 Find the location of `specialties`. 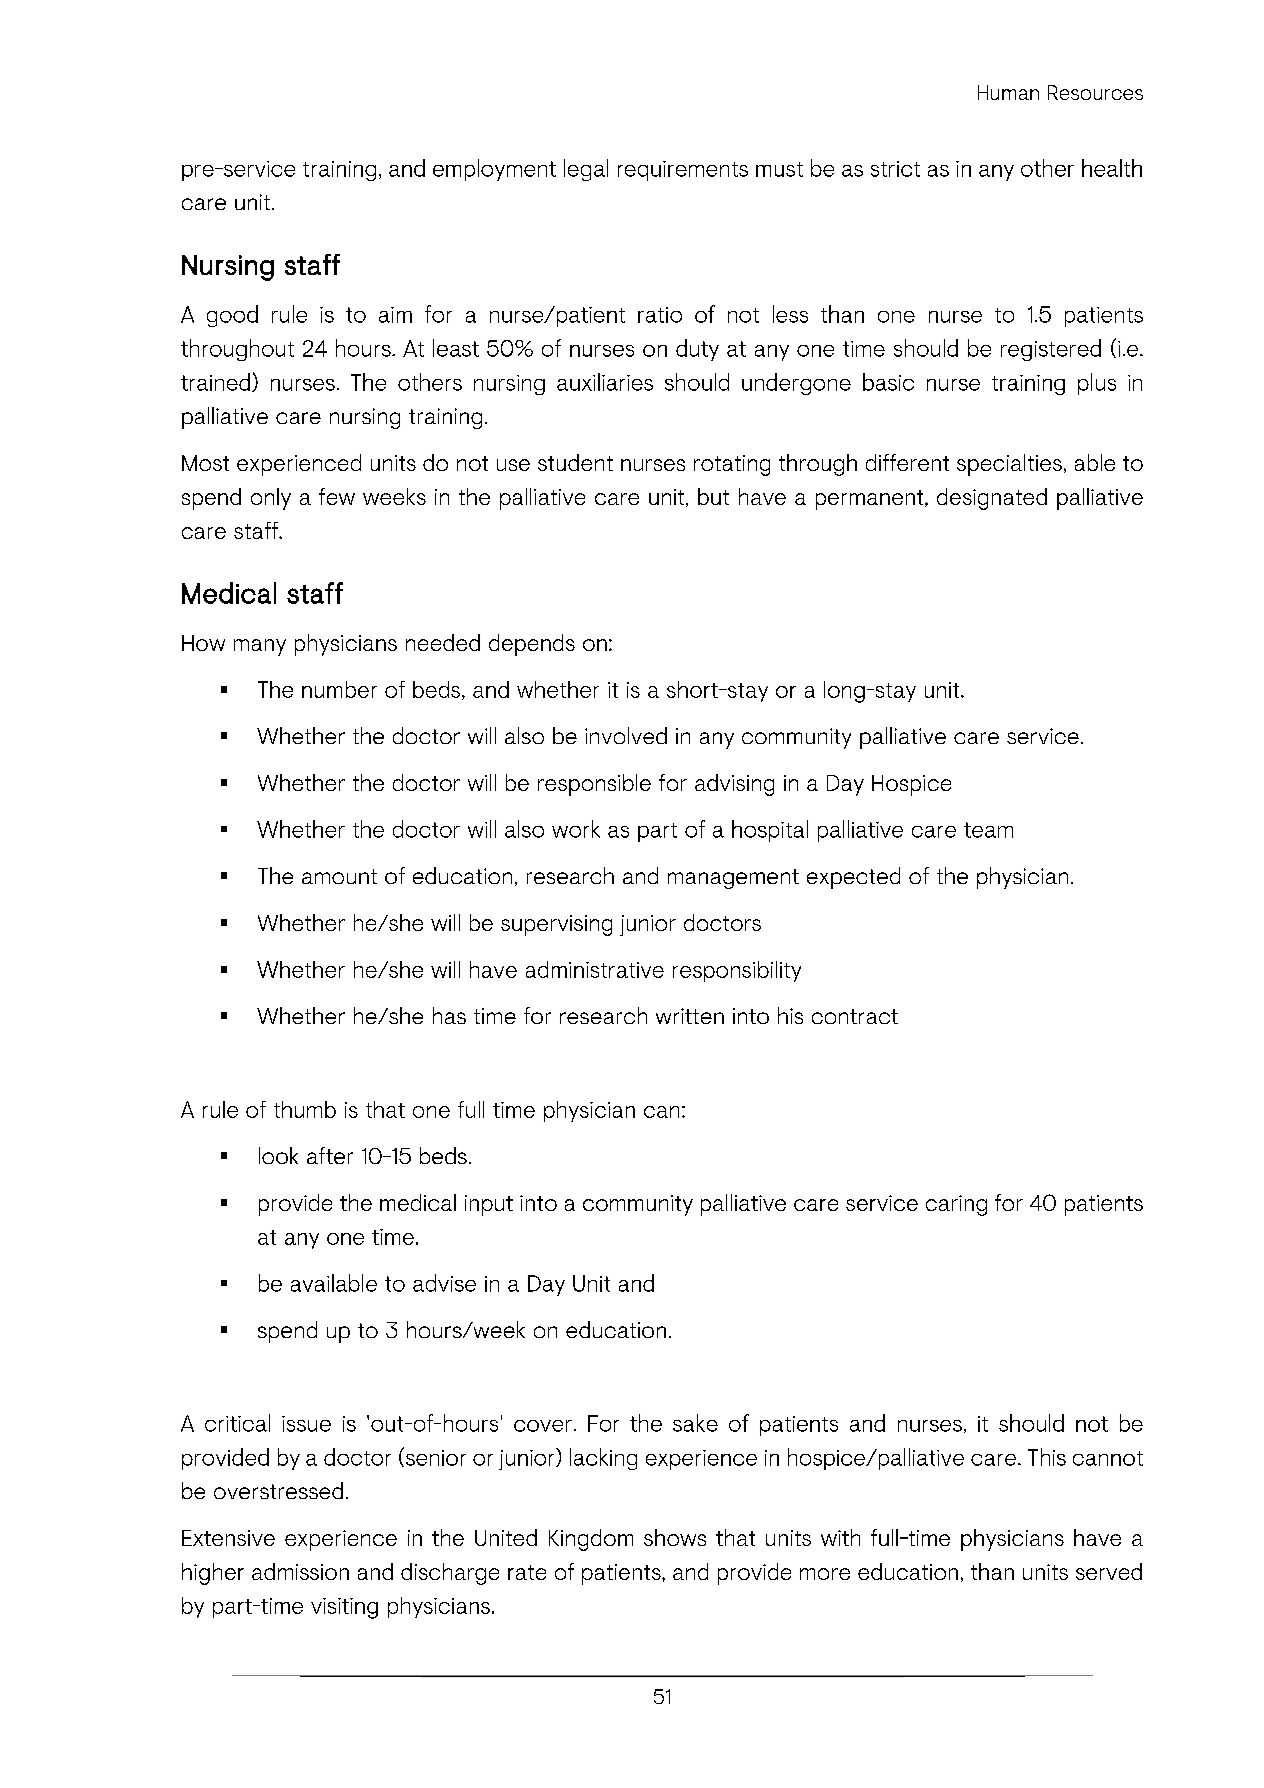

specialties is located at coordinates (1009, 465).
